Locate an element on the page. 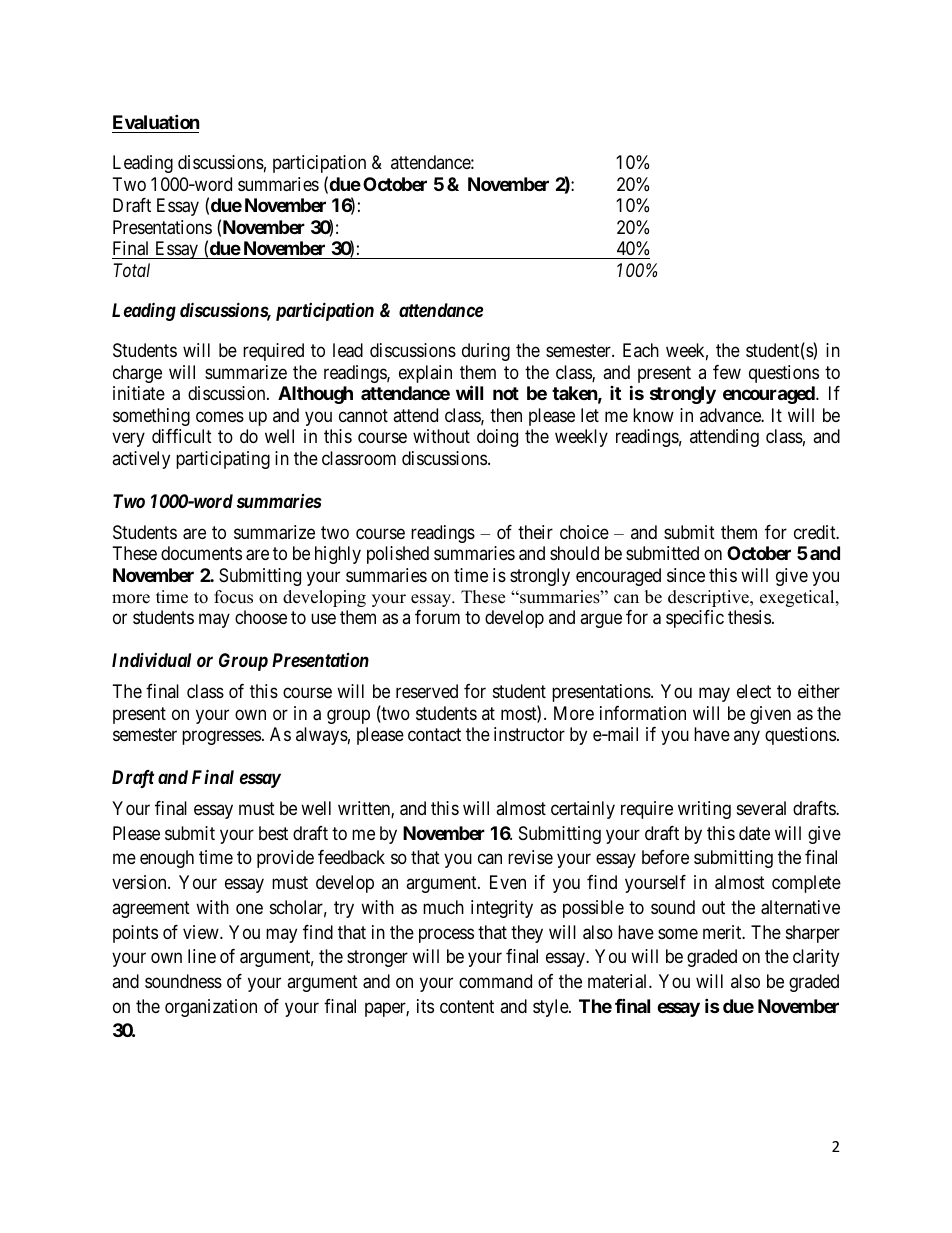 This image has height=1233, width=952. line is located at coordinates (202, 956).
